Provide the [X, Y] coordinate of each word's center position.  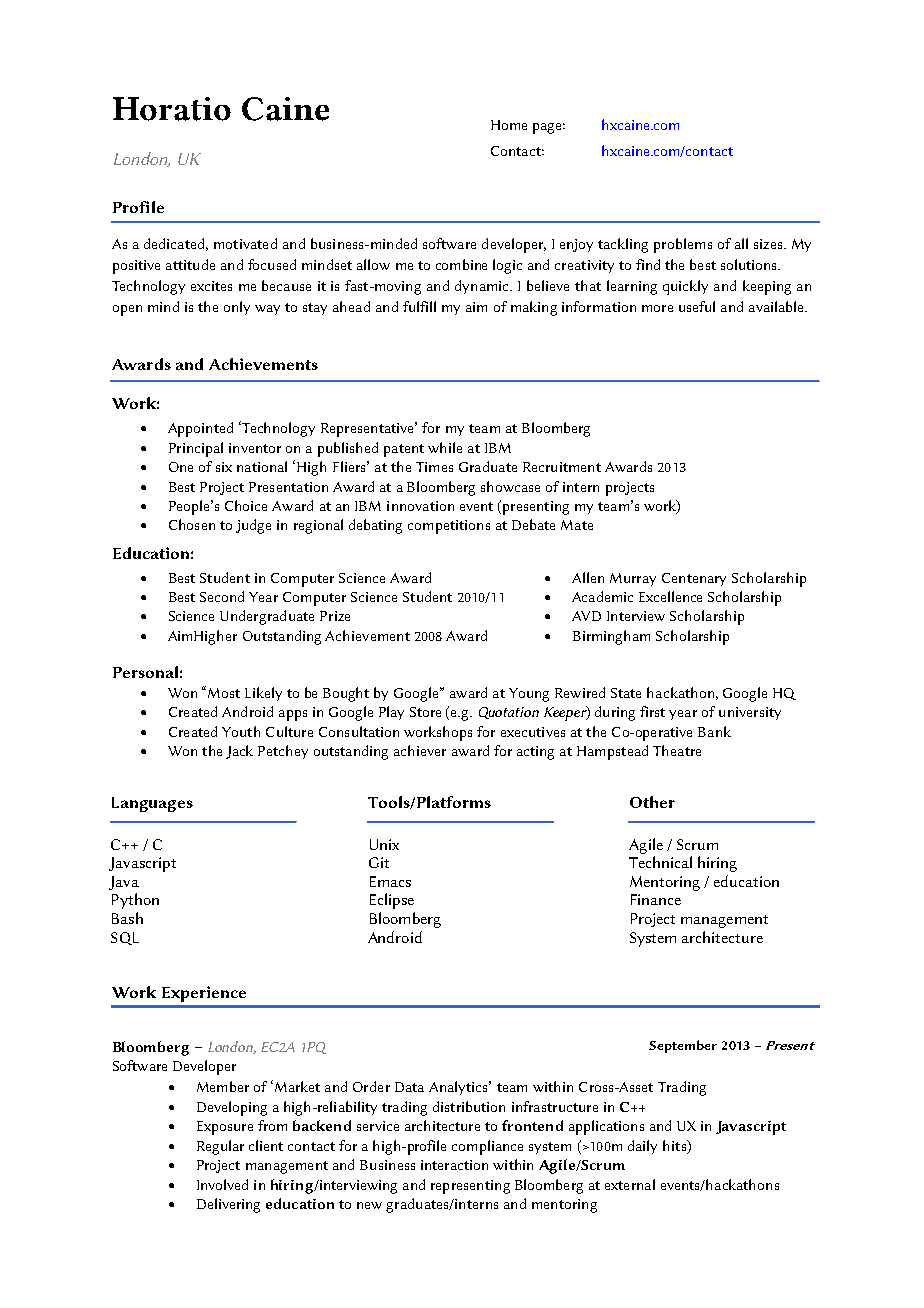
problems [683, 245]
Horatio [172, 109]
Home [509, 125]
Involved [222, 1184]
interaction [454, 1165]
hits [676, 1146]
